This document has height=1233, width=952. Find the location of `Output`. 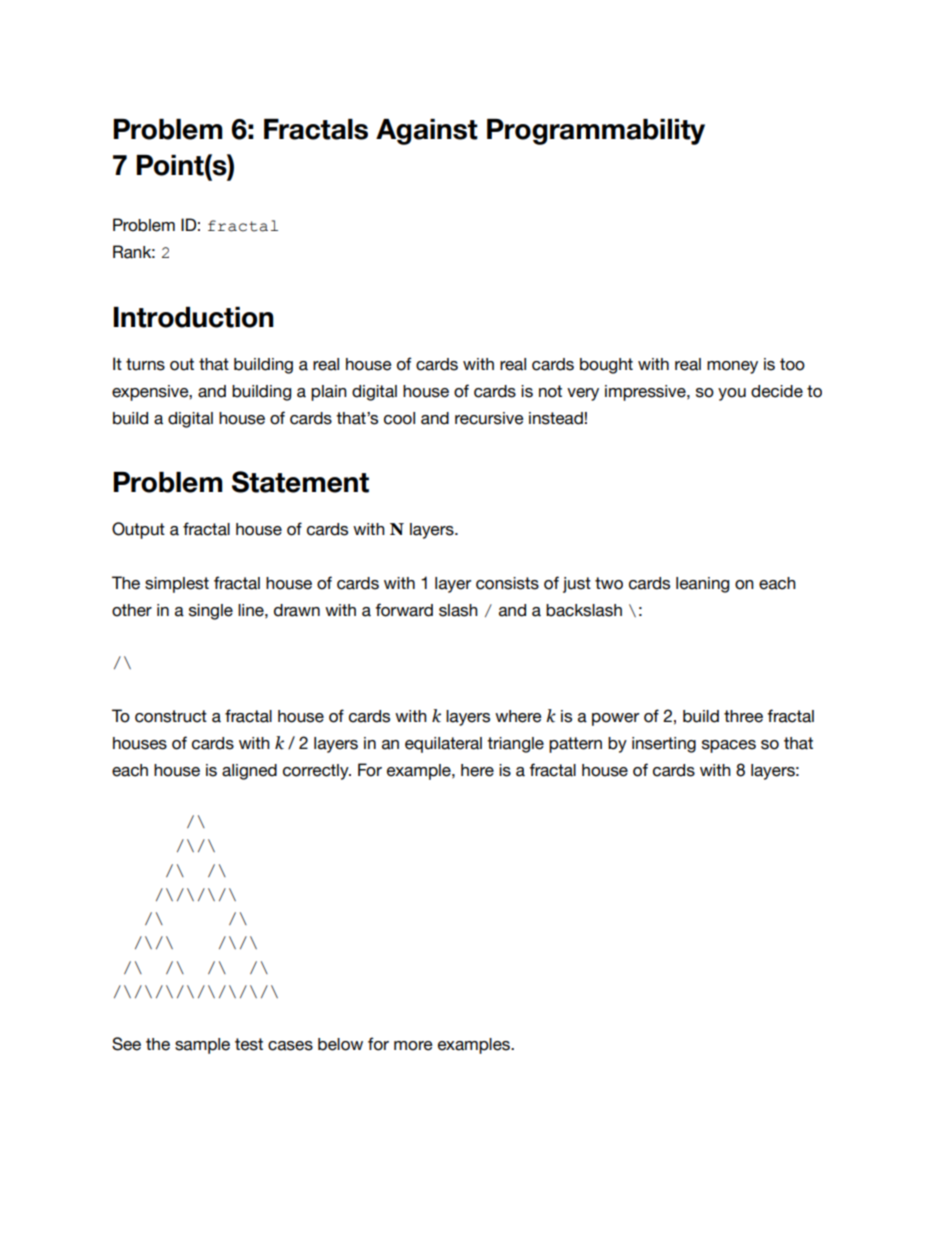

Output is located at coordinates (138, 530).
